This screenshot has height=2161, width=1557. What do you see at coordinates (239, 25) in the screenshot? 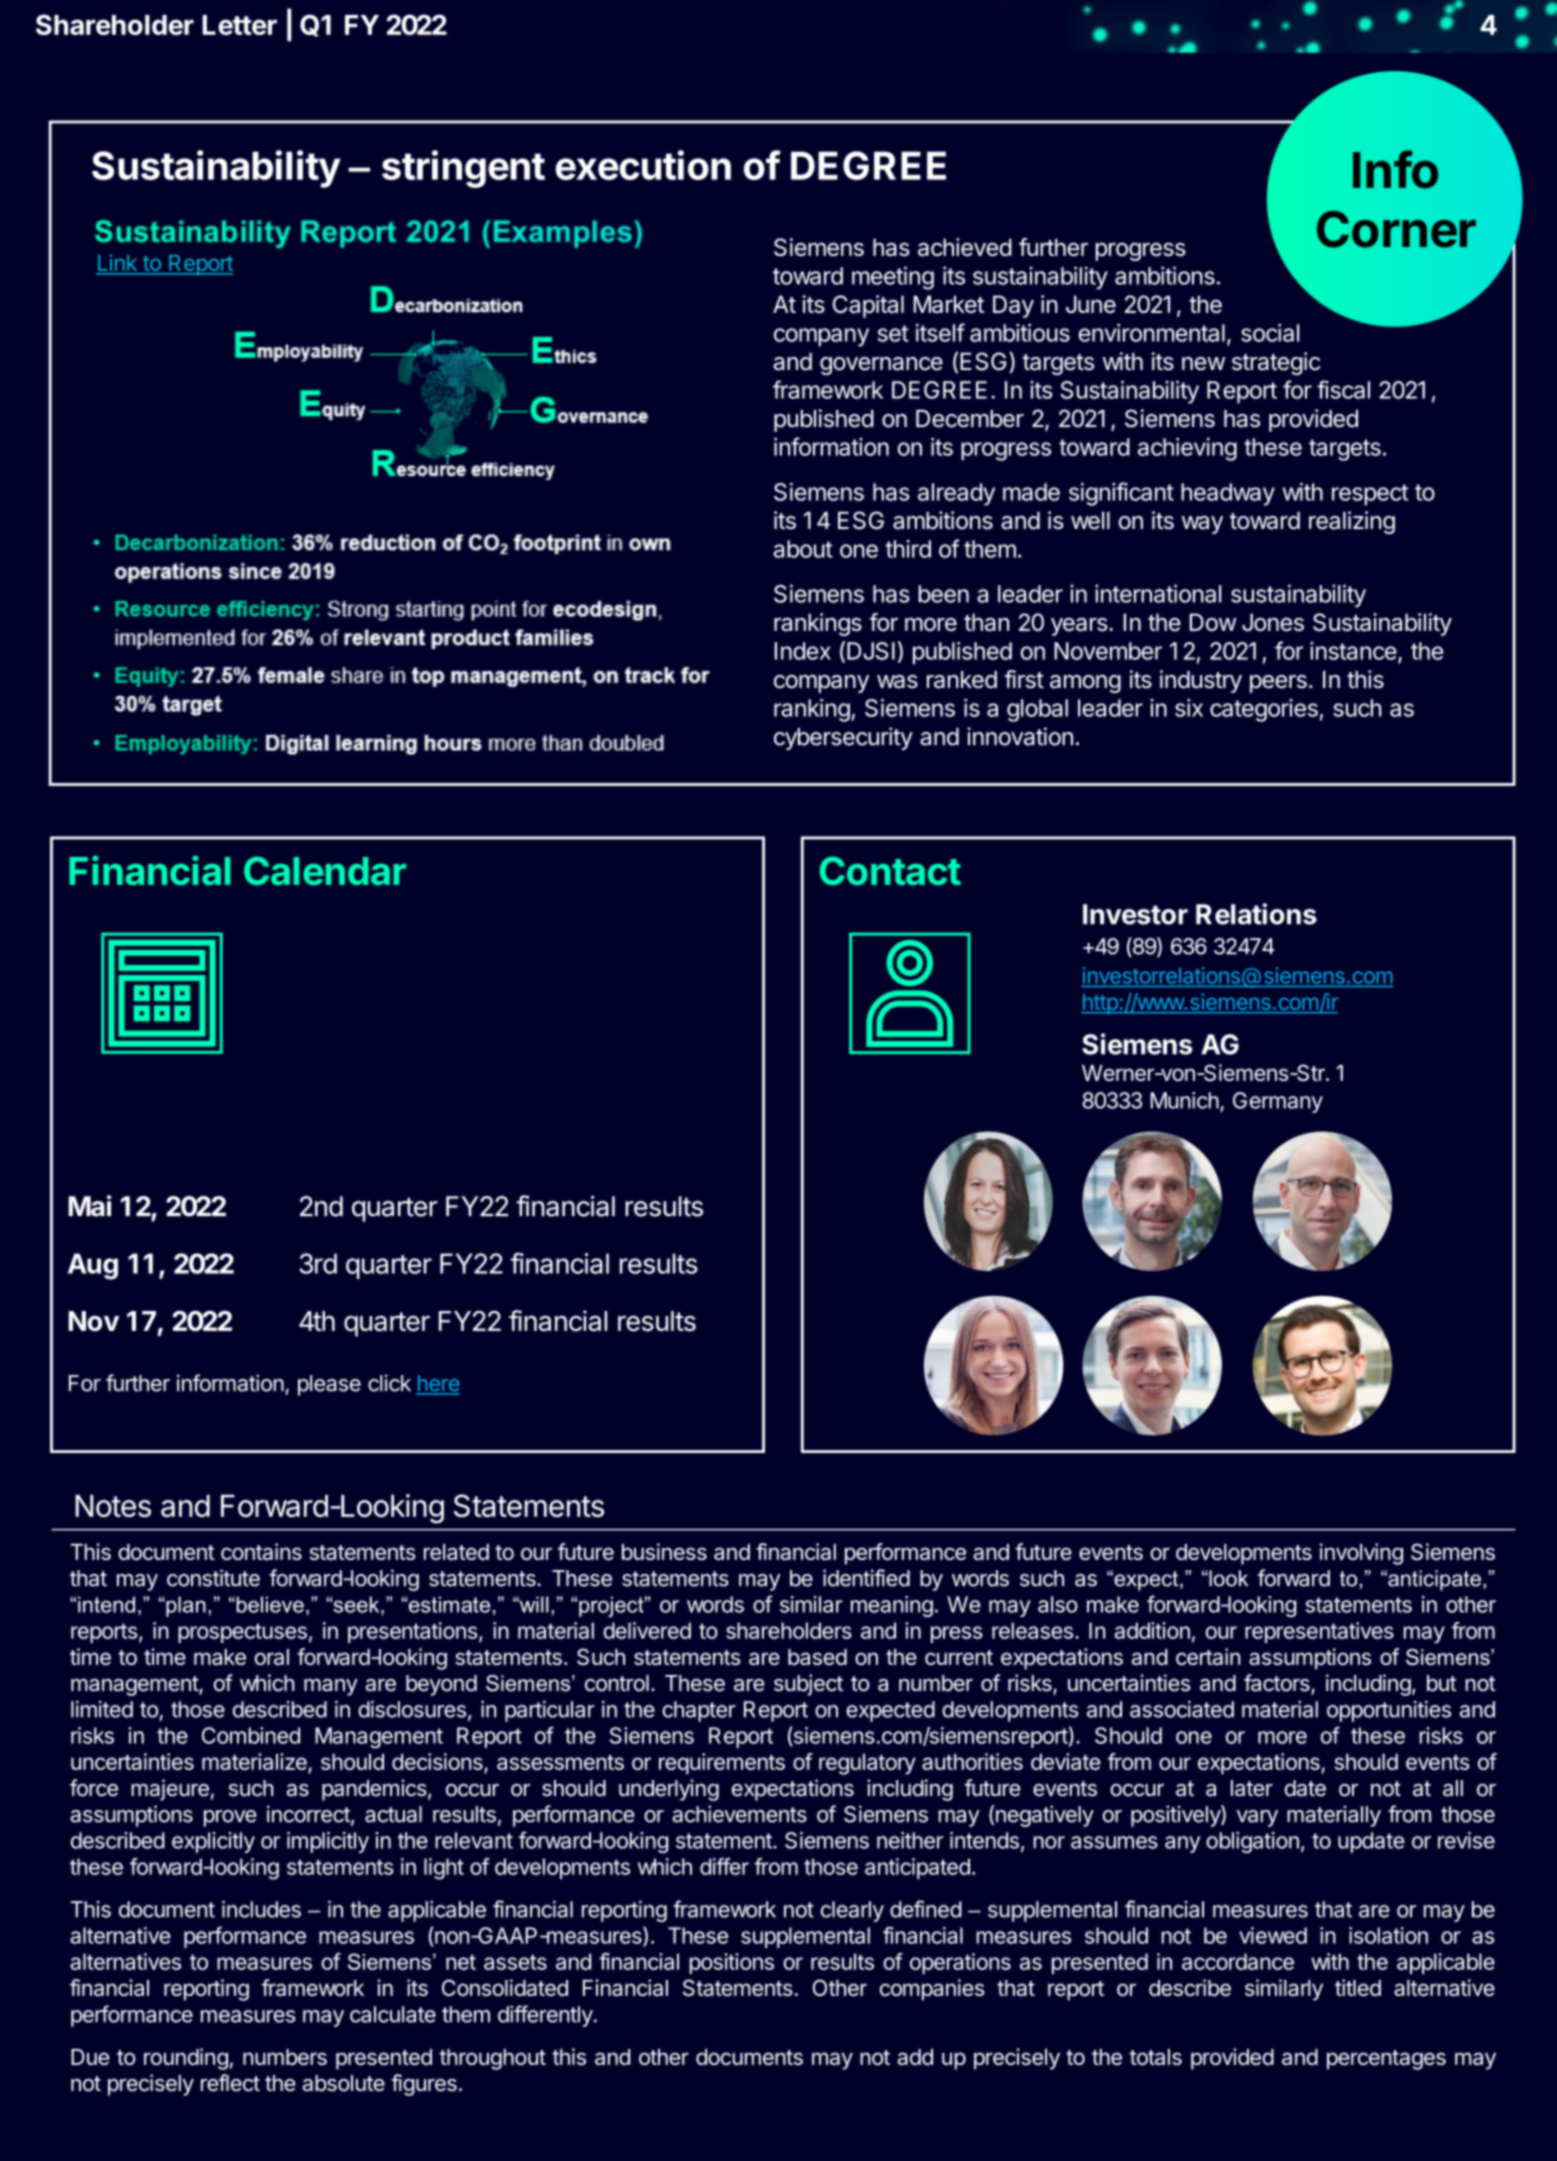
I see `Letter` at bounding box center [239, 25].
